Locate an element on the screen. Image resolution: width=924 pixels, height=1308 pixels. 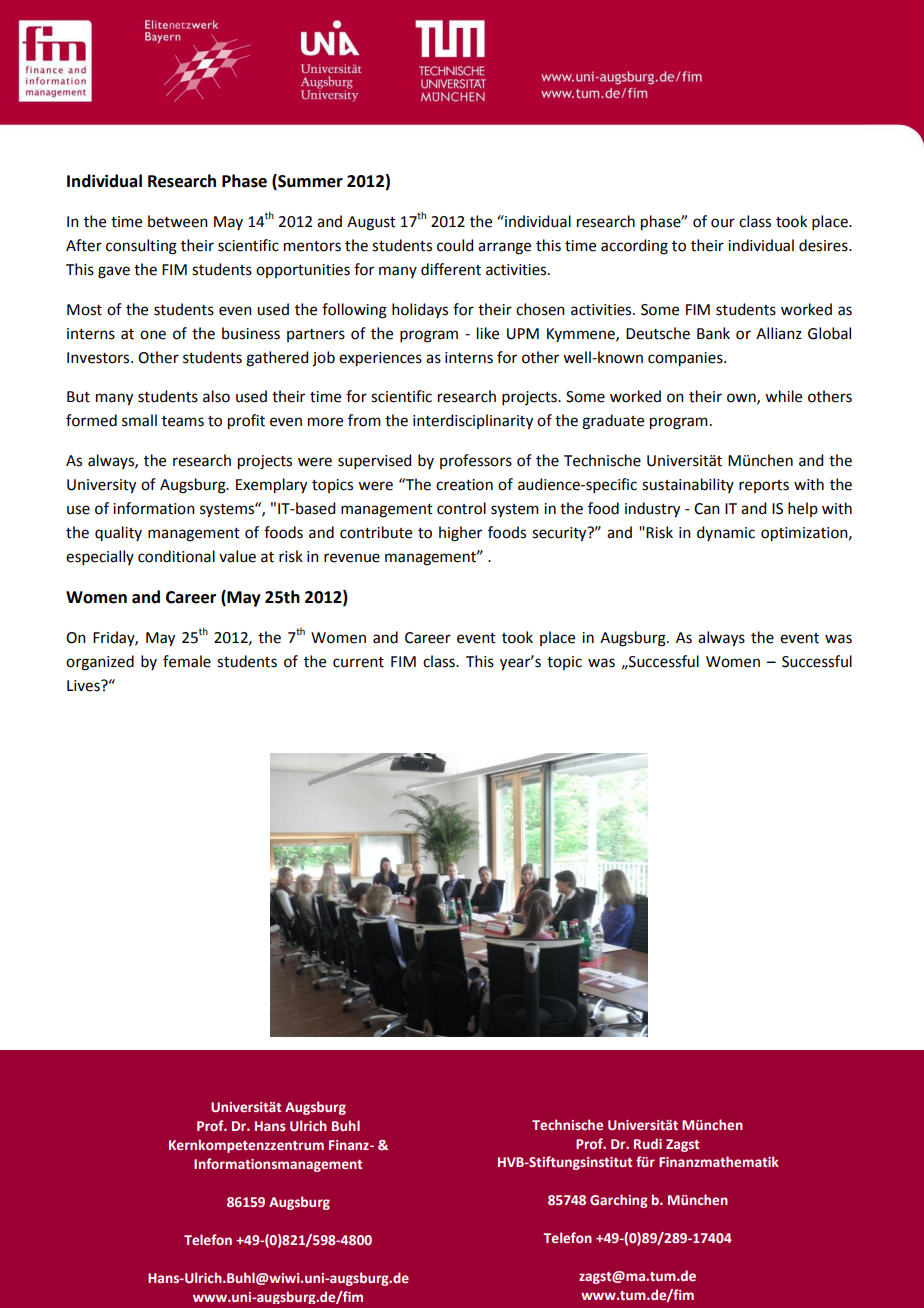
desires is located at coordinates (824, 245).
